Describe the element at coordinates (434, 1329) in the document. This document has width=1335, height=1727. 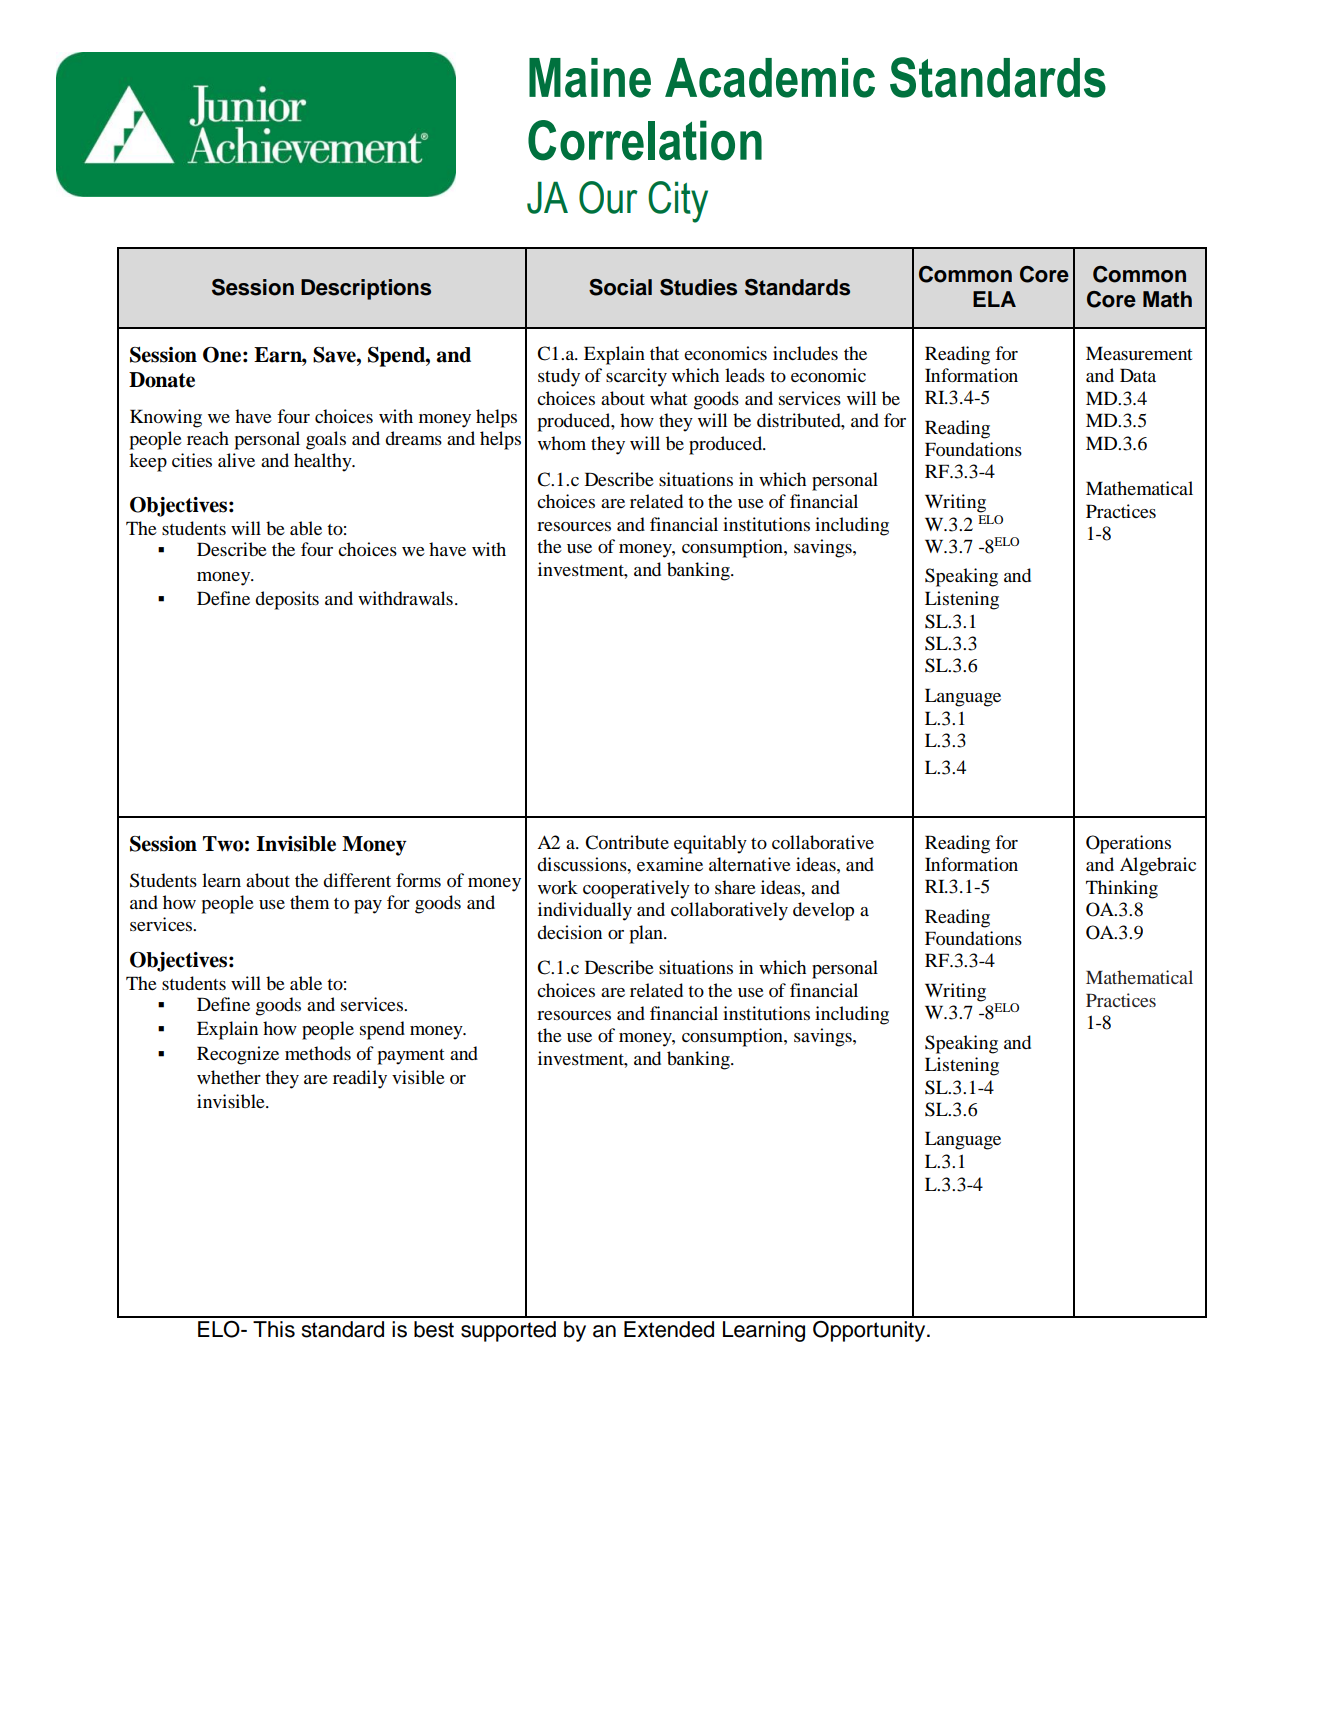
I see `best` at that location.
